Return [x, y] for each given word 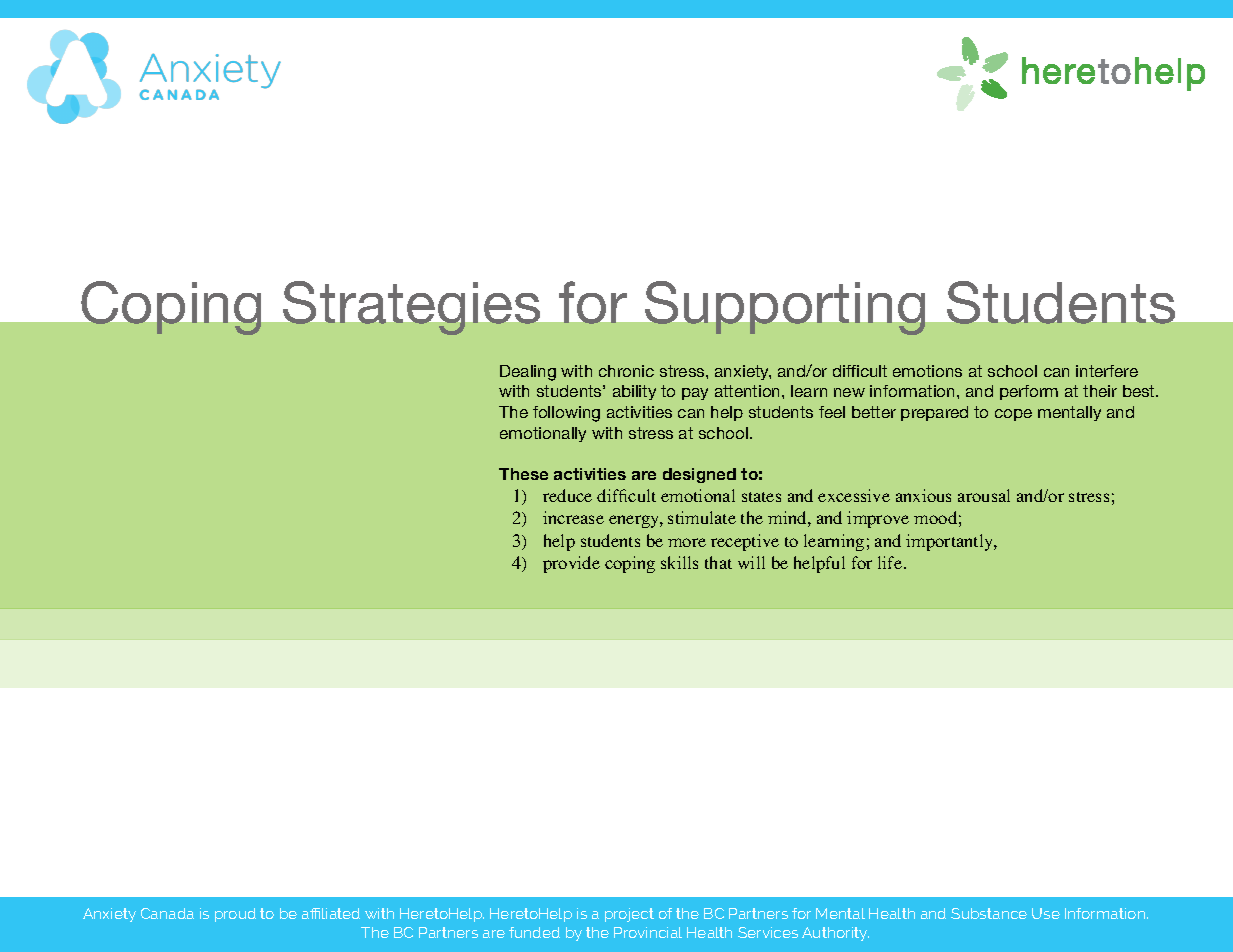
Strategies [411, 308]
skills [679, 562]
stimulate [702, 517]
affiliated [331, 913]
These [523, 474]
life [890, 562]
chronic [626, 371]
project [629, 915]
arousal [984, 495]
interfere [1107, 371]
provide [571, 564]
